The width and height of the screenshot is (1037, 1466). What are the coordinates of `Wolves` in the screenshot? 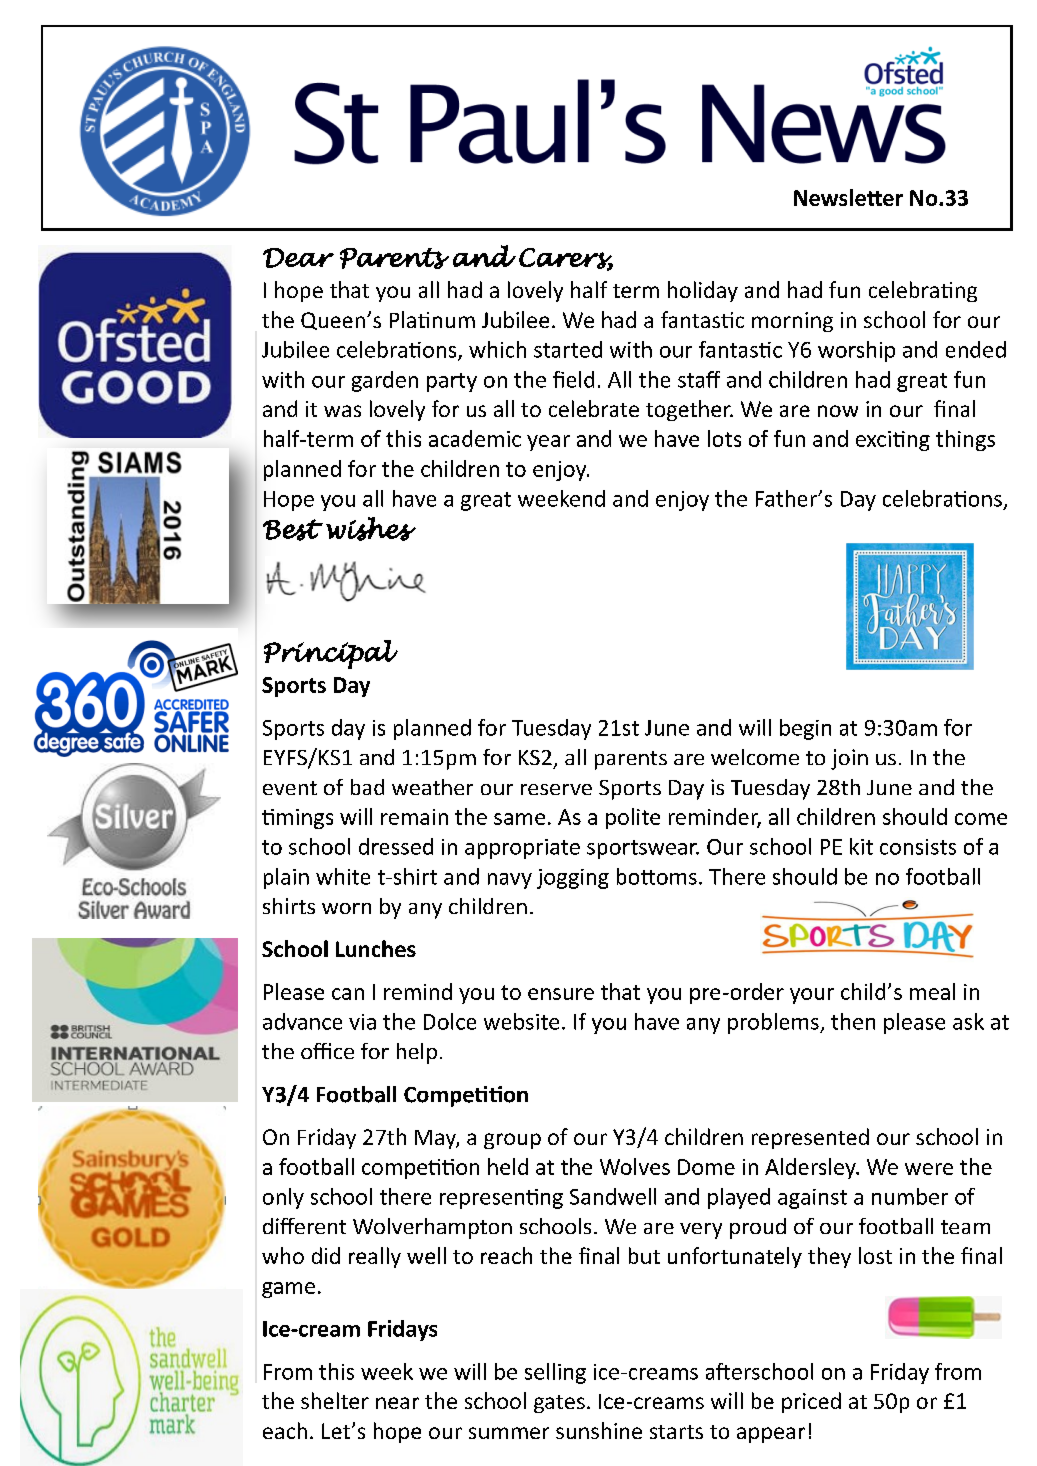 It's located at (635, 1166).
